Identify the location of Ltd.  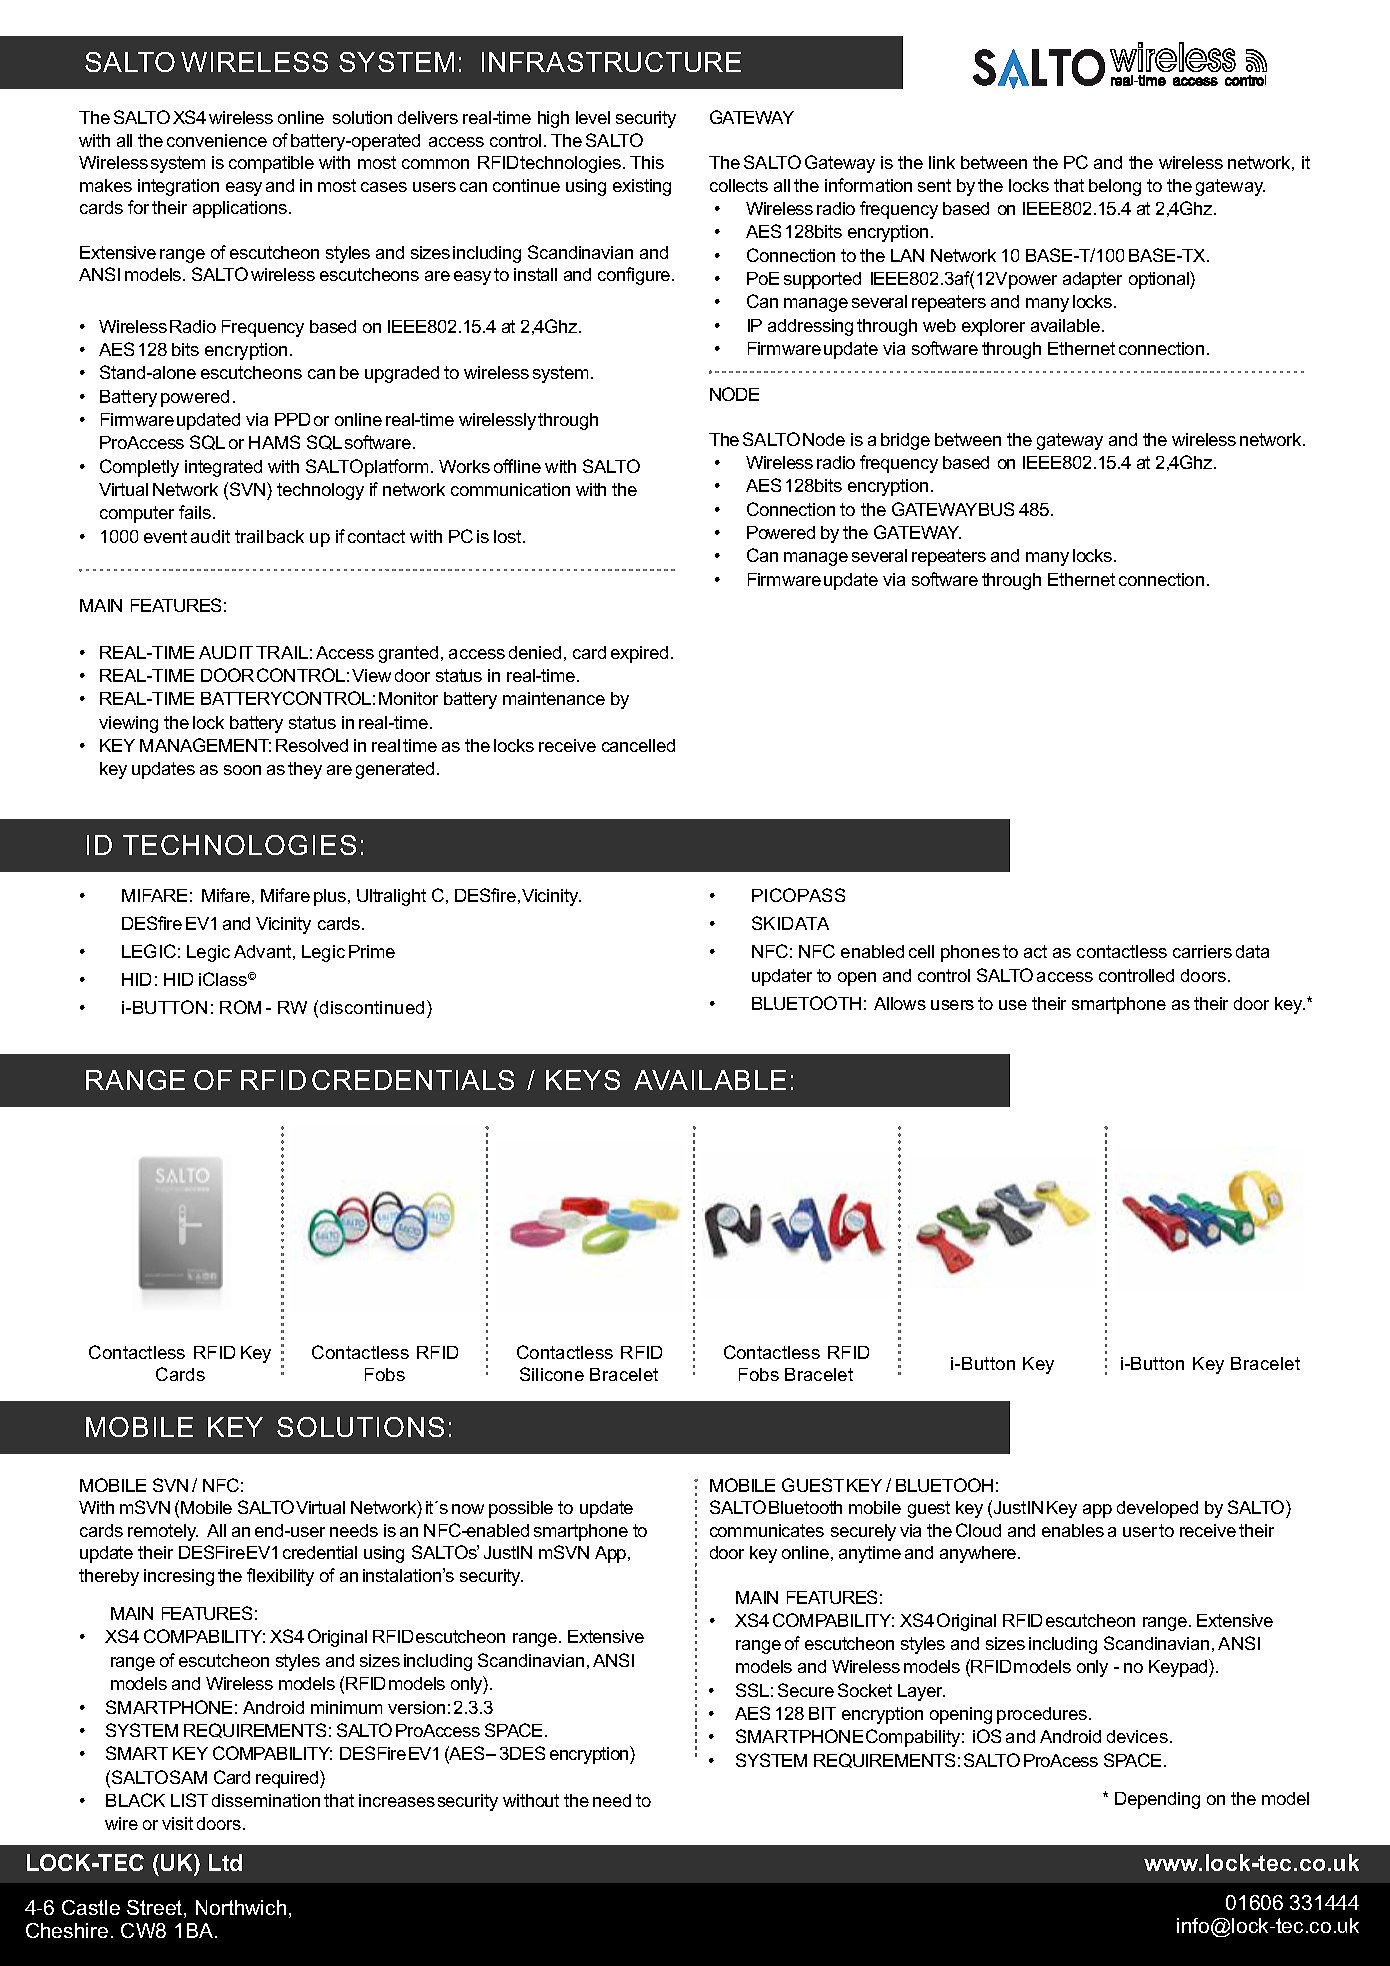
(225, 1862).
